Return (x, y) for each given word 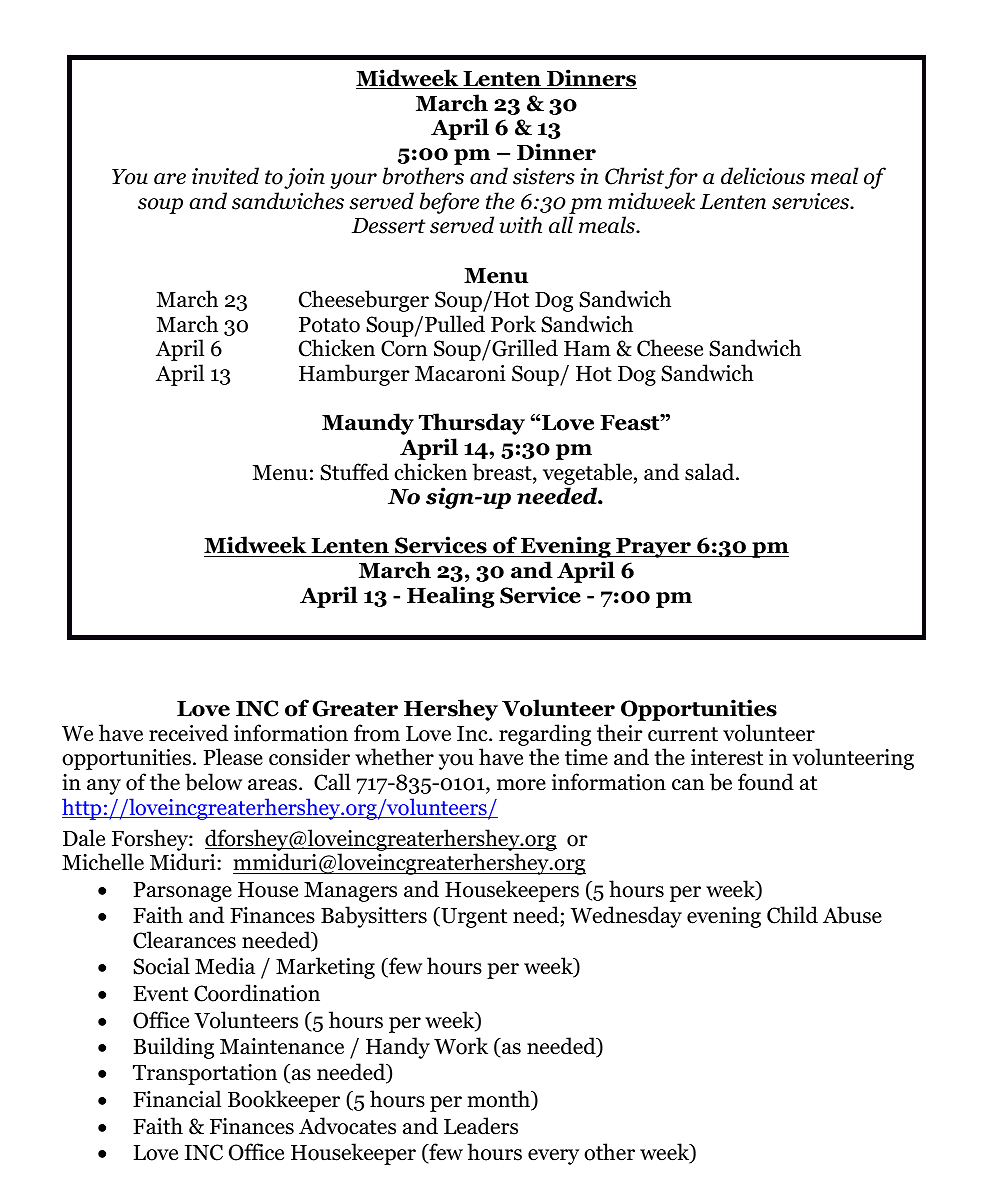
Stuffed (354, 472)
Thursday (472, 424)
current (683, 734)
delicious (763, 176)
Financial (177, 1099)
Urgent (473, 917)
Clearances (184, 940)
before (449, 203)
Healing (450, 597)
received (188, 733)
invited (225, 176)
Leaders (481, 1126)
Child (792, 915)
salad (711, 472)
